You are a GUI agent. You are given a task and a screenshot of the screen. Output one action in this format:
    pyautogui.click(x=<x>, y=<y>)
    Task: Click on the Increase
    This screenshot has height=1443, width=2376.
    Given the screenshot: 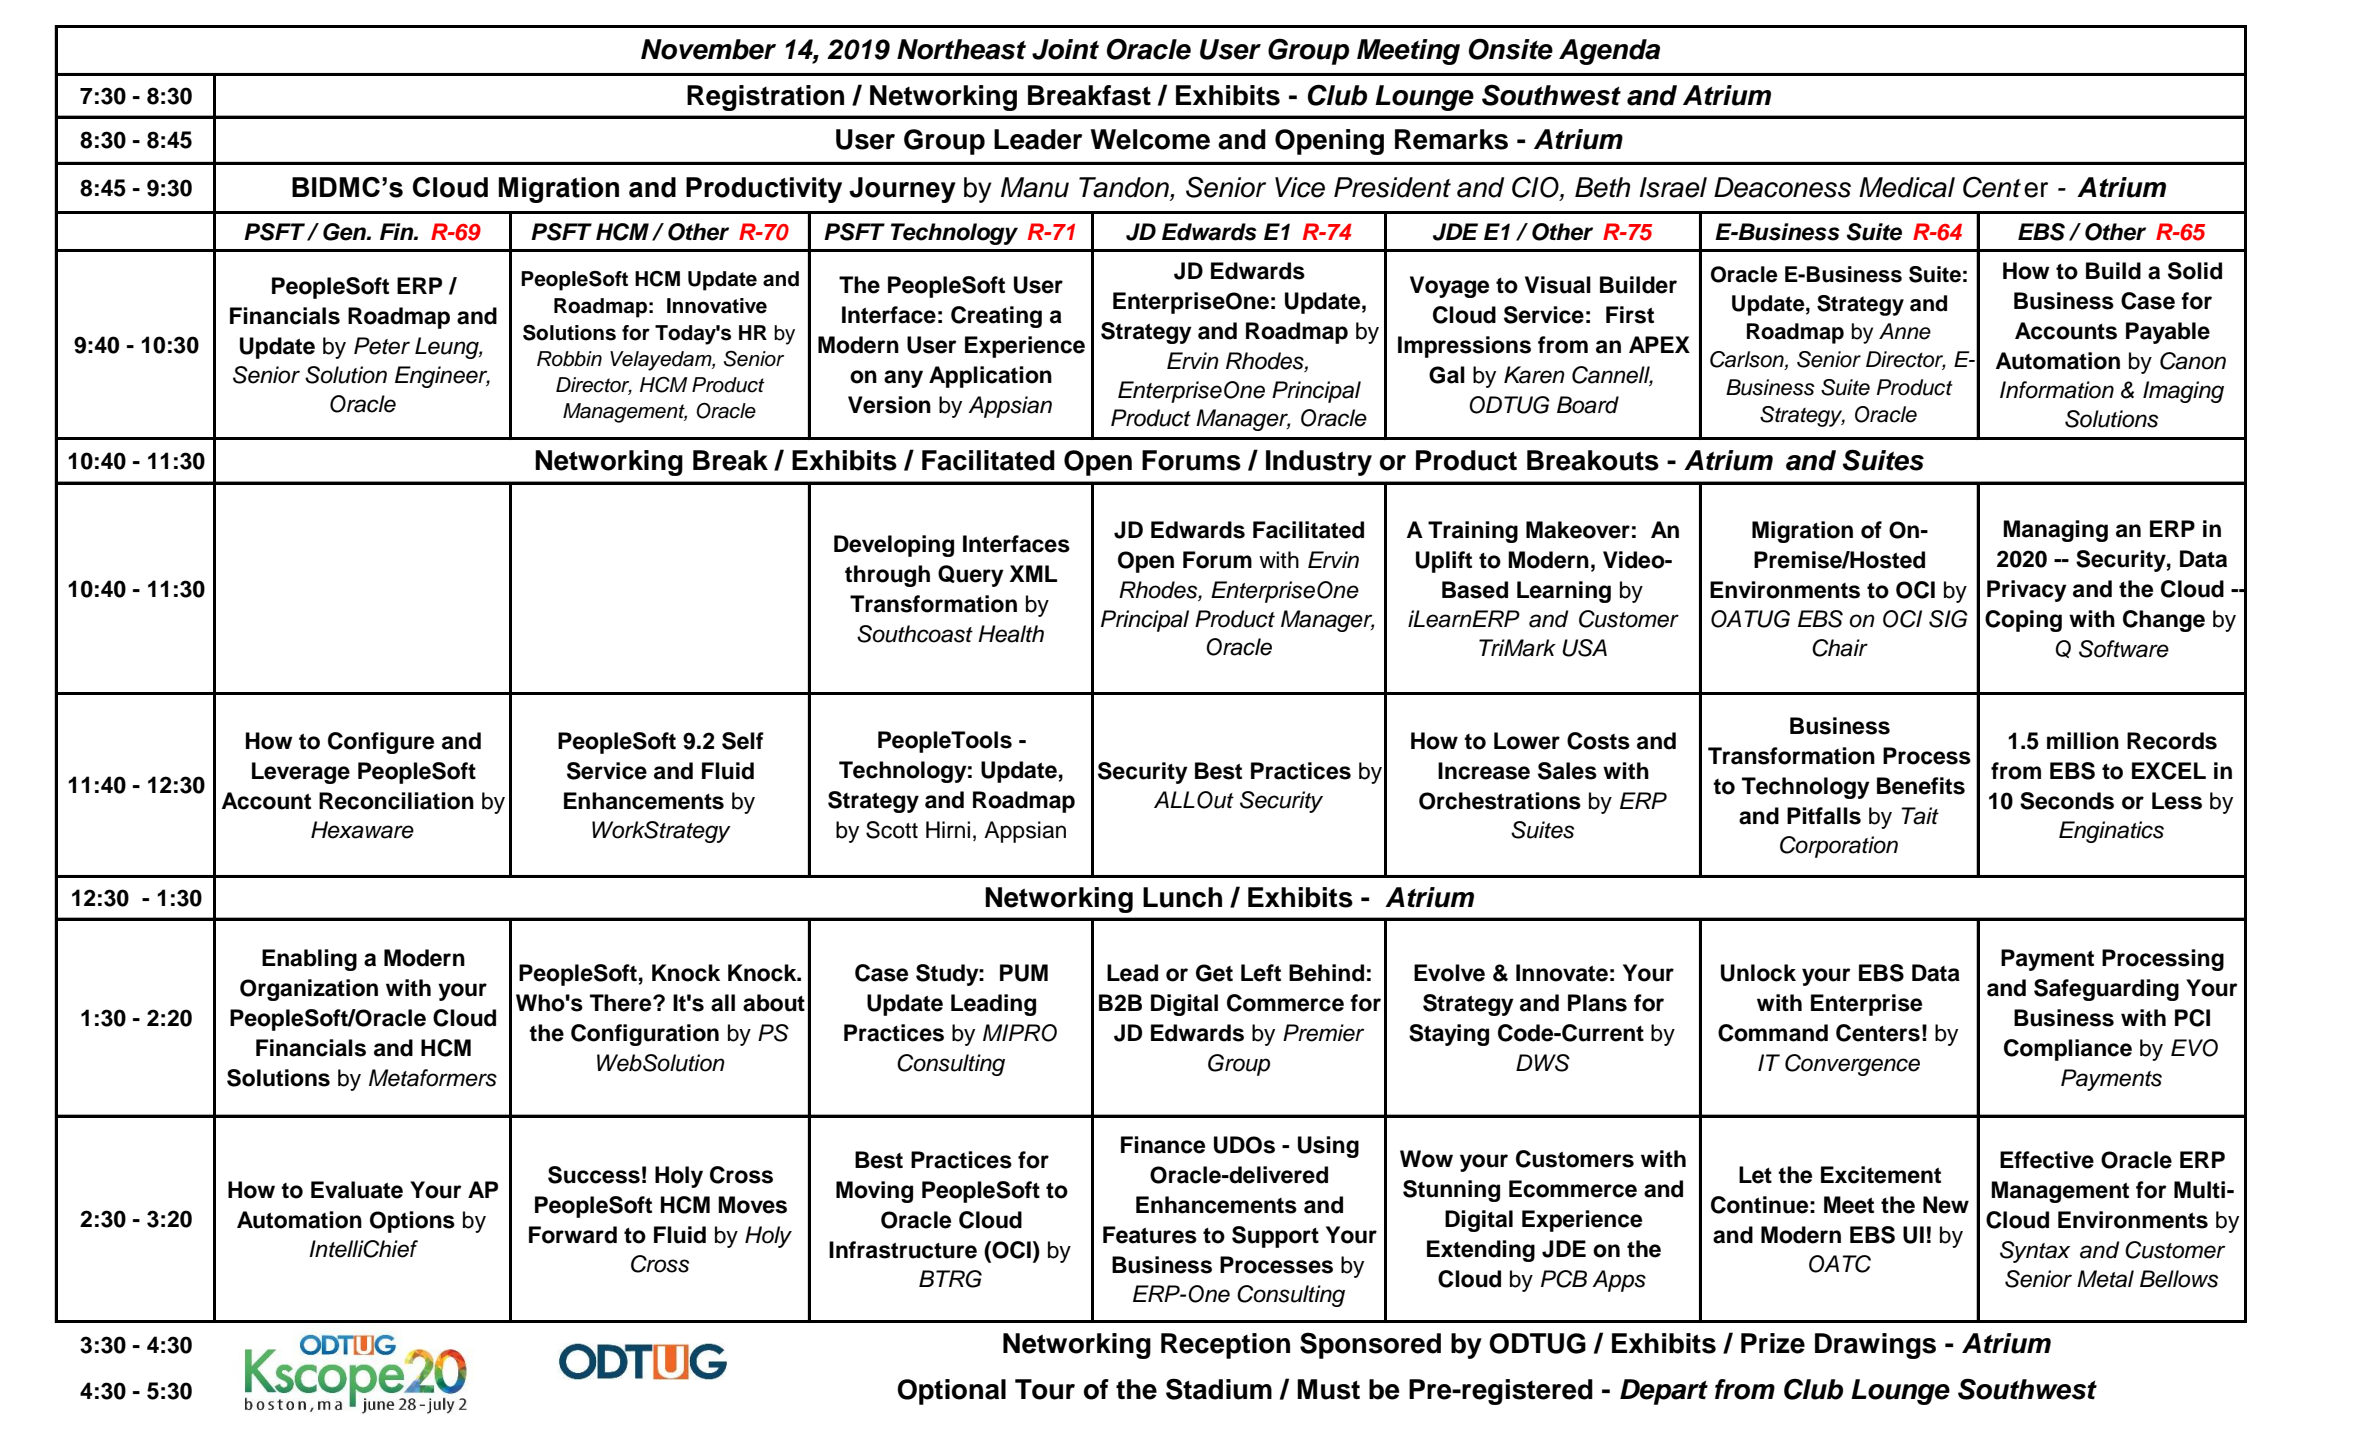 What is the action you would take?
    pyautogui.click(x=1484, y=771)
